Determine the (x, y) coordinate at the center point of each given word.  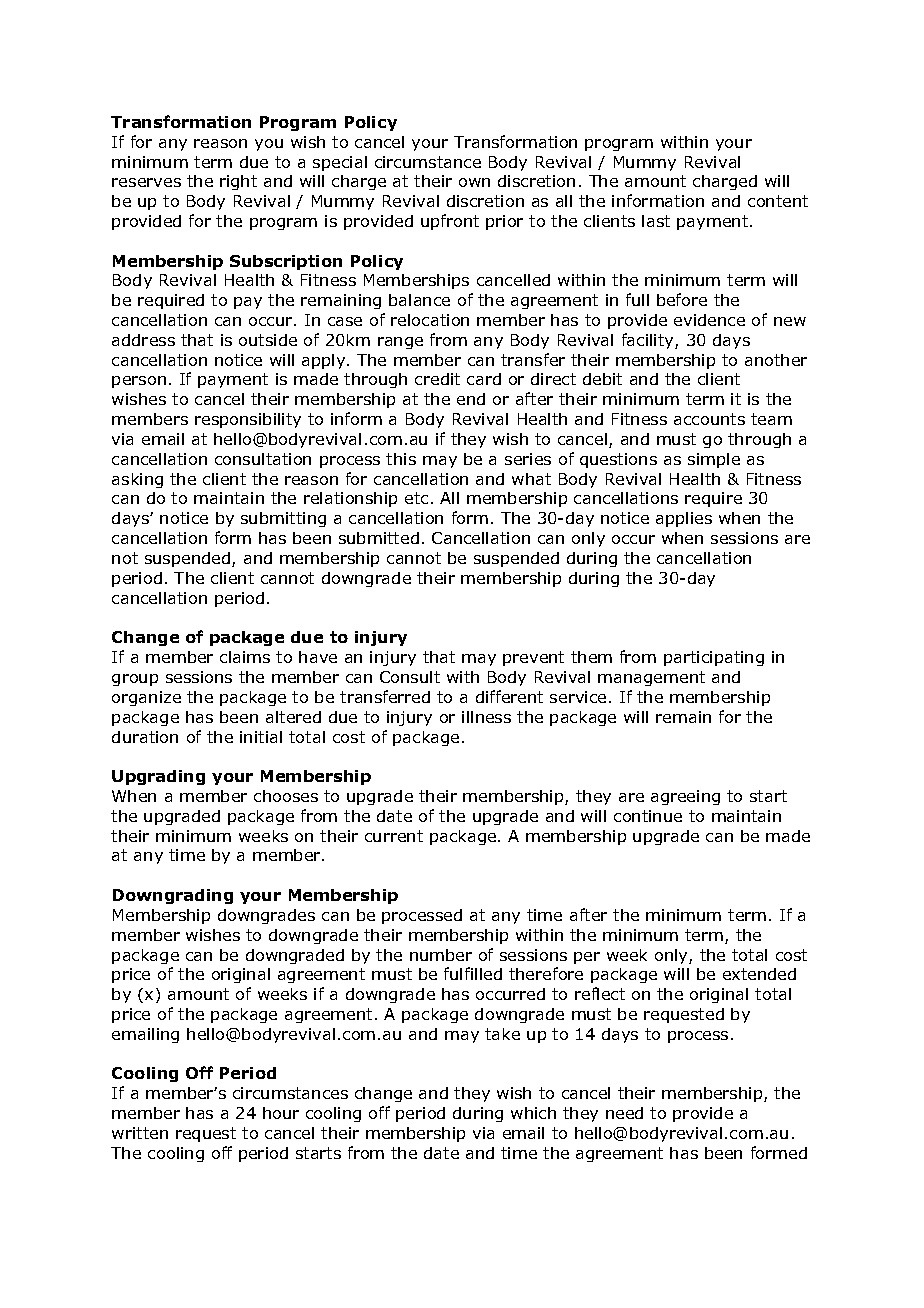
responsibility (248, 420)
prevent (533, 658)
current (394, 836)
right (238, 182)
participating (714, 658)
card (484, 379)
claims (245, 657)
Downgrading (173, 896)
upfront (450, 222)
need (624, 1113)
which (533, 1113)
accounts (709, 419)
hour (281, 1113)
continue (648, 816)
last (656, 221)
